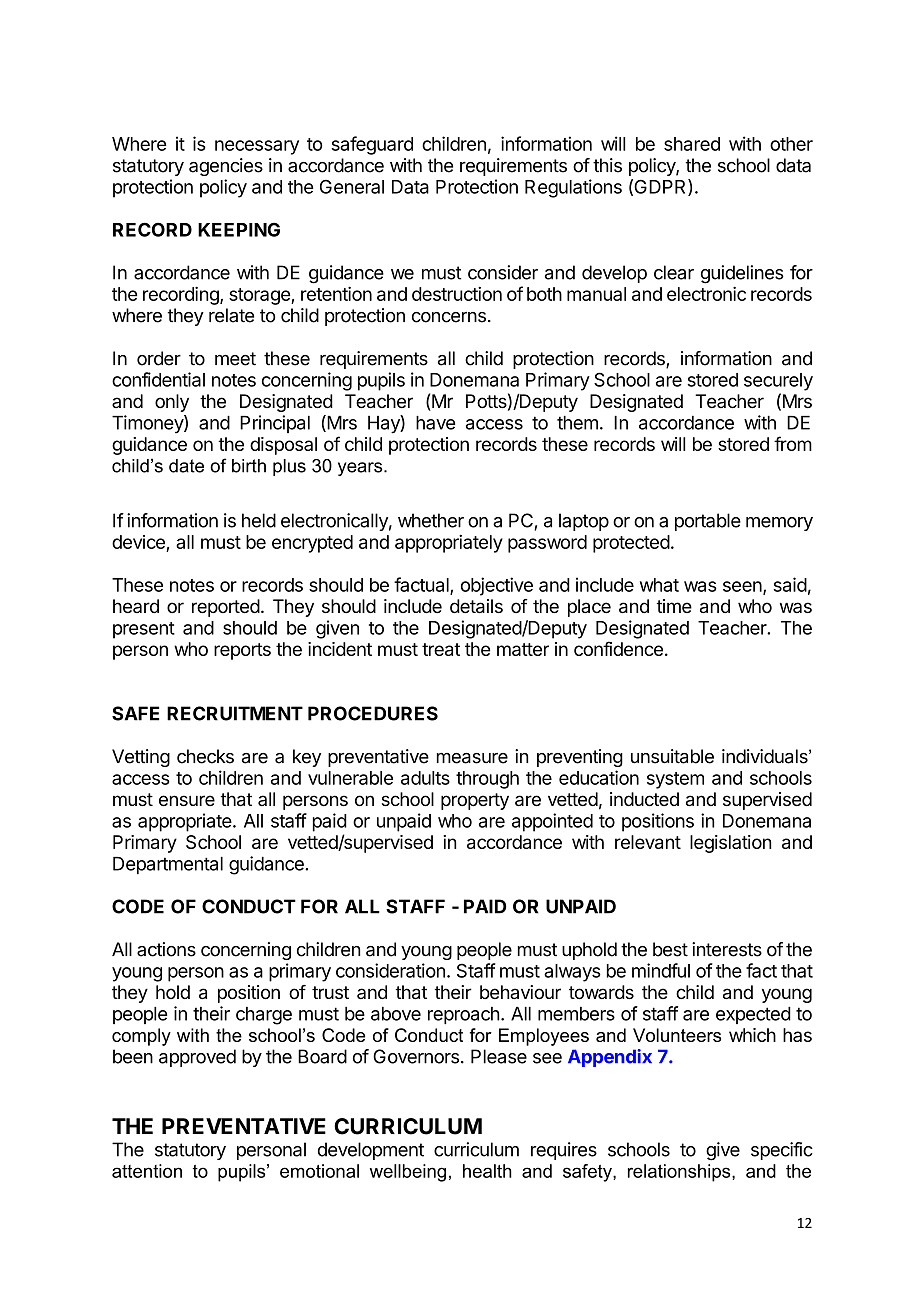  What do you see at coordinates (680, 1173) in the screenshot?
I see `relationships` at bounding box center [680, 1173].
